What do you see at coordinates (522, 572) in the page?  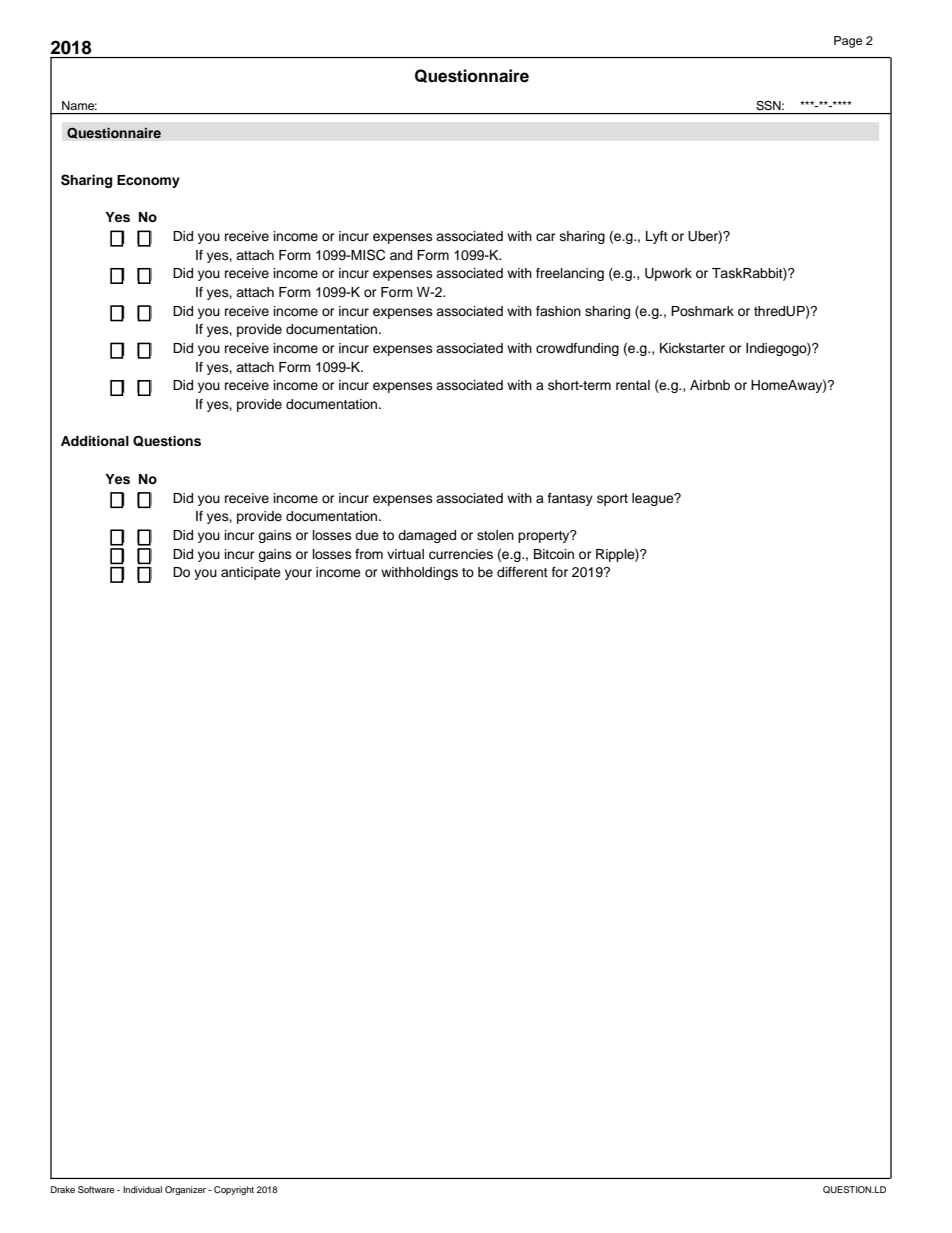 I see `different` at bounding box center [522, 572].
